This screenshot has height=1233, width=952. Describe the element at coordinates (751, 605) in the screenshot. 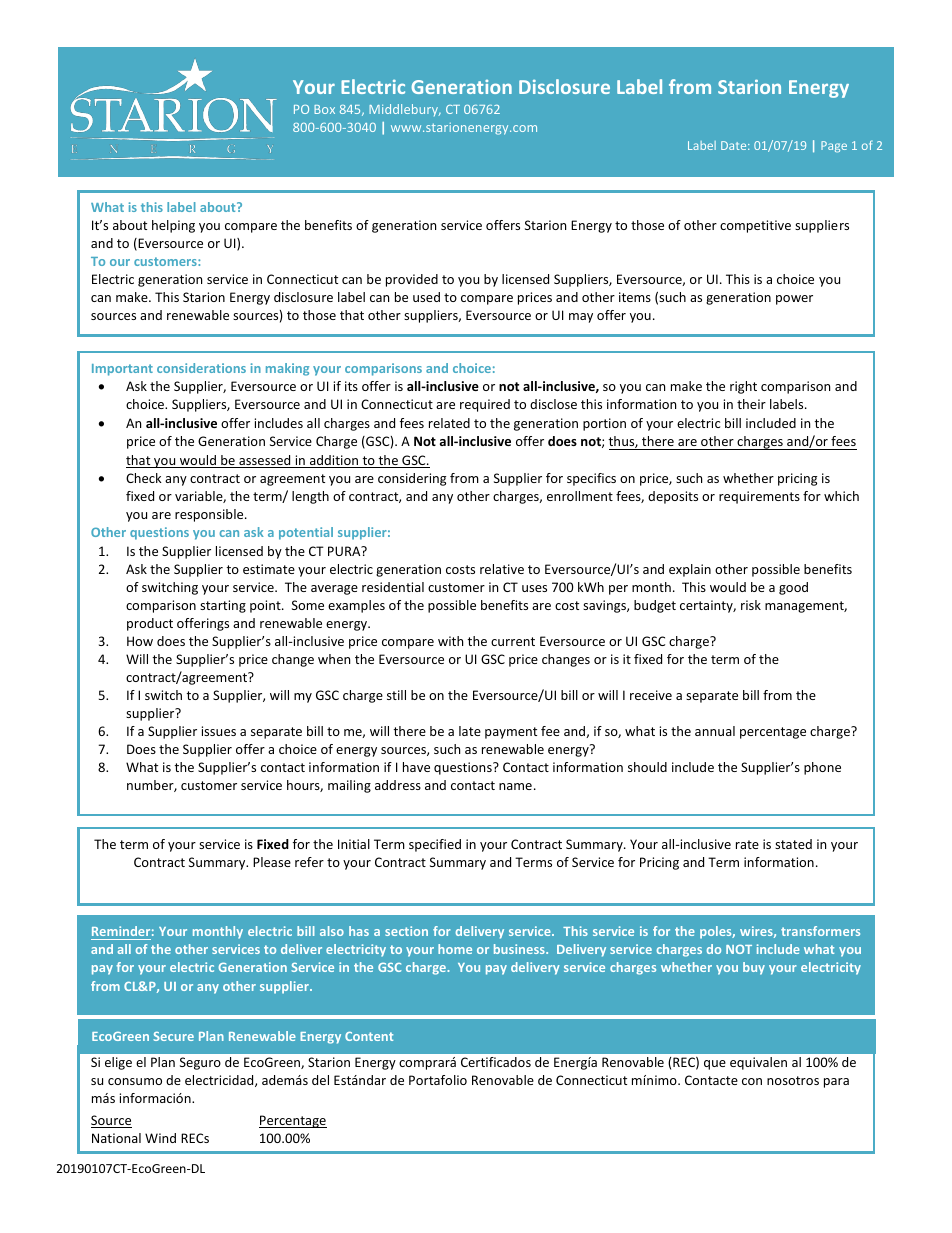

I see `risk` at that location.
